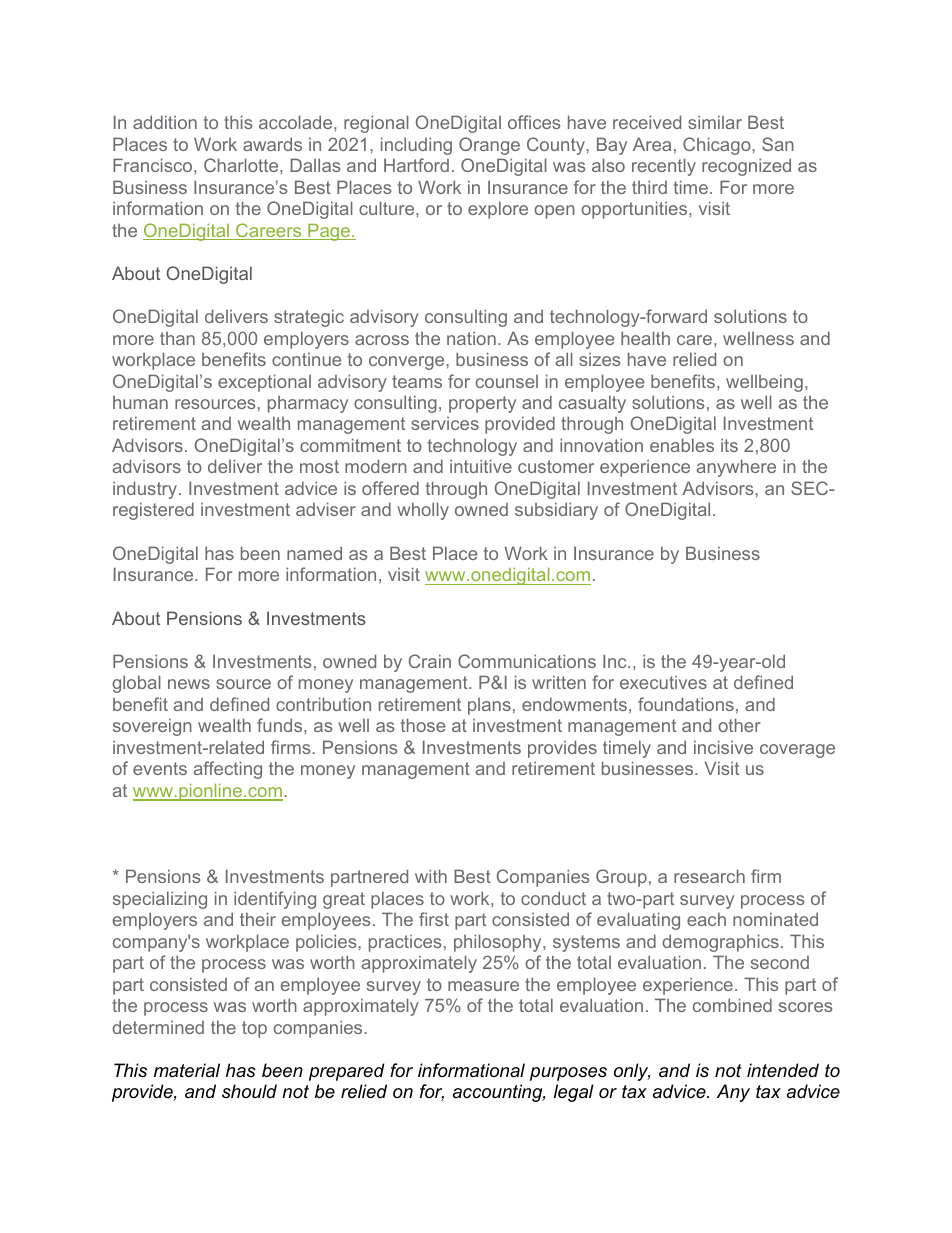 The image size is (952, 1233). What do you see at coordinates (718, 146) in the screenshot?
I see `Chicago` at bounding box center [718, 146].
